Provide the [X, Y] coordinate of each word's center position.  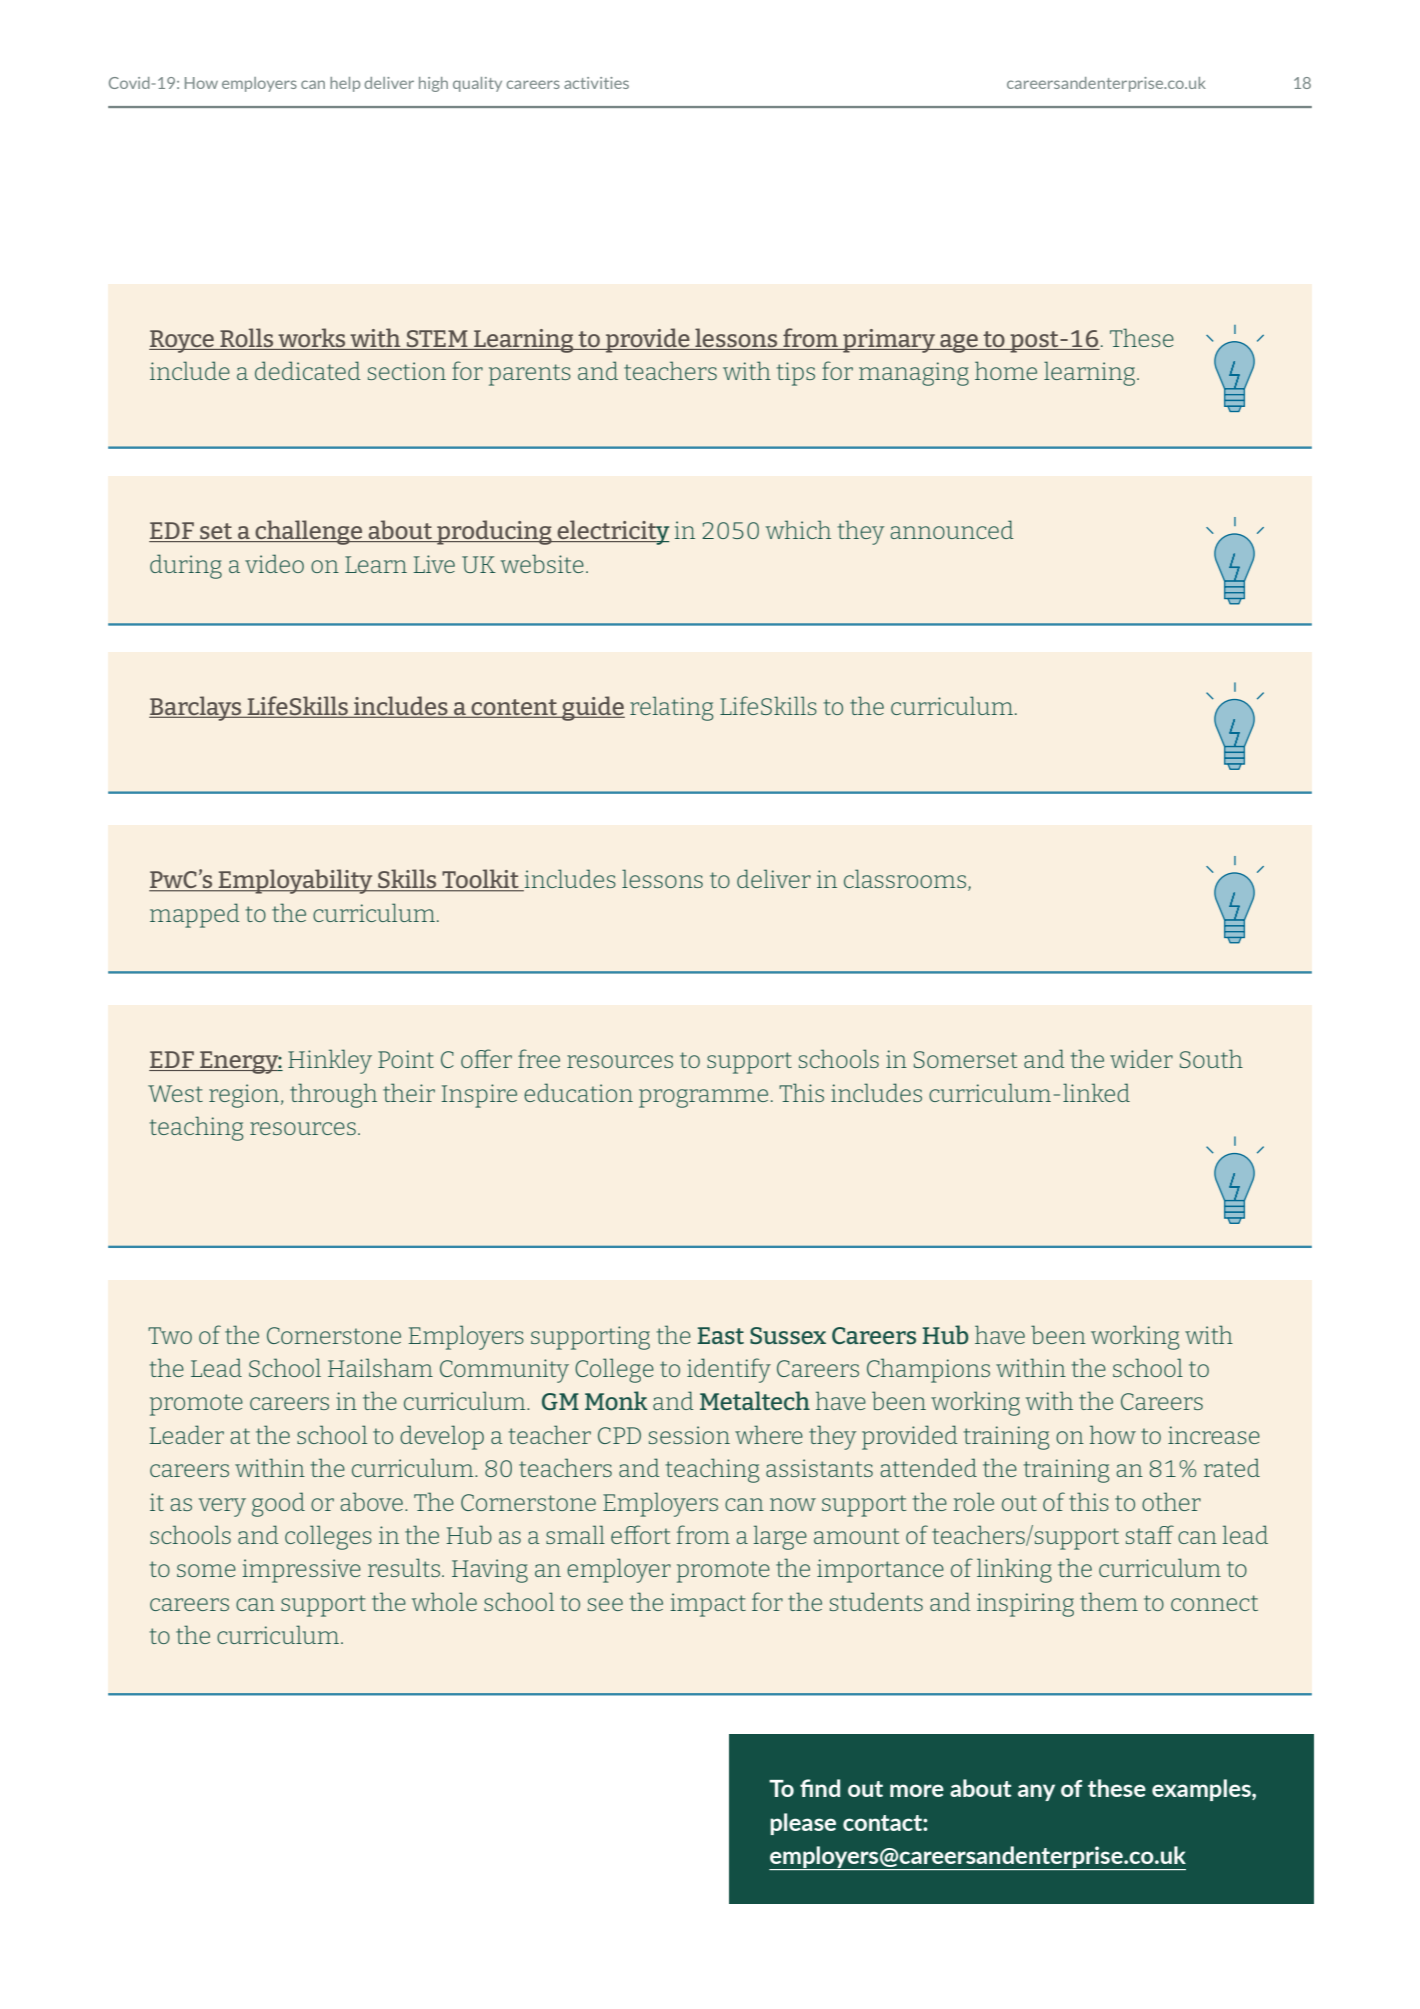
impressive [301, 1571]
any [1036, 1792]
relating [672, 708]
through [333, 1095]
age [959, 343]
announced [952, 529]
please [803, 1824]
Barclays [196, 708]
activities [596, 83]
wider [1141, 1058]
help [345, 84]
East [720, 1335]
